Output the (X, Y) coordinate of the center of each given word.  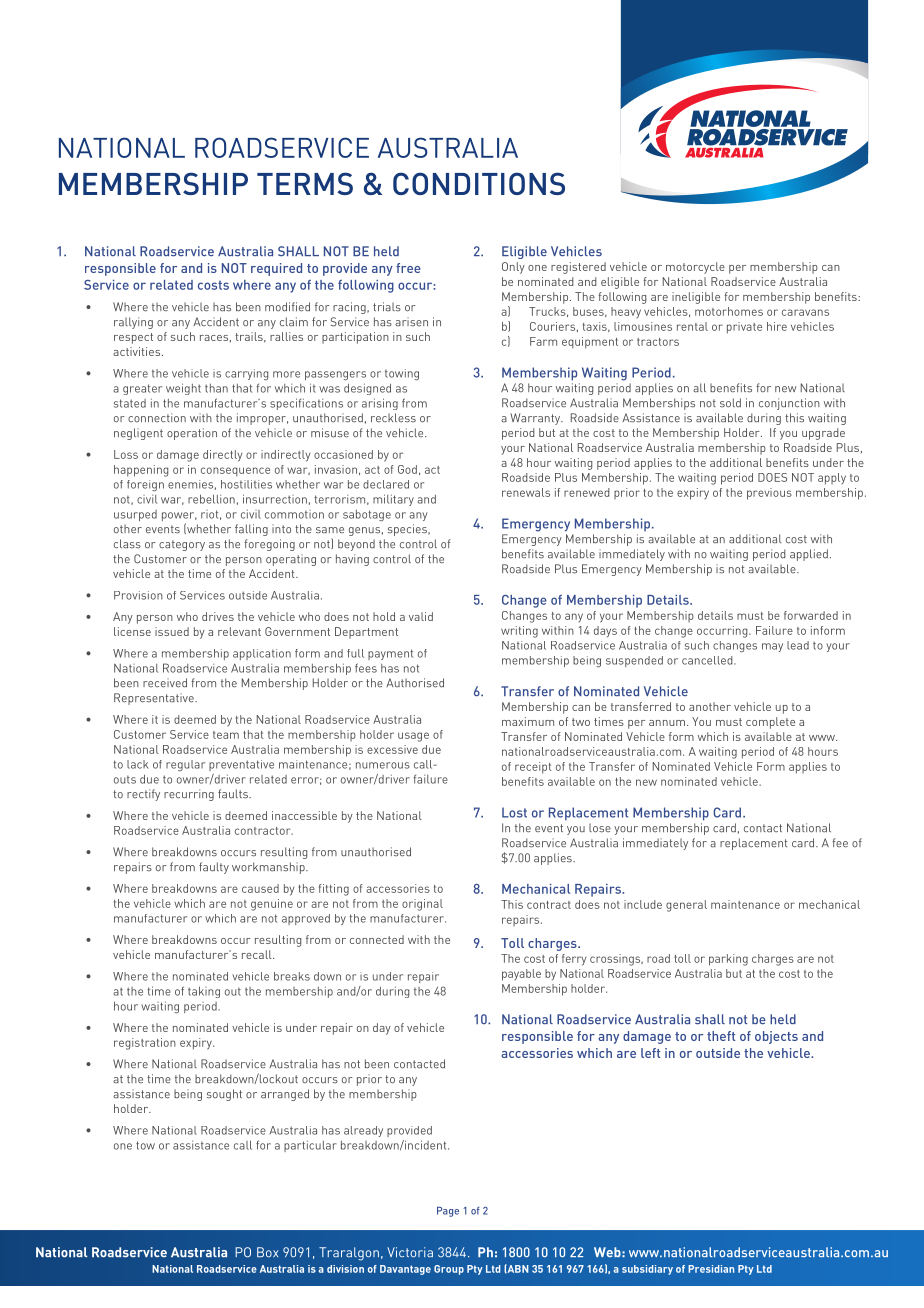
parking (728, 960)
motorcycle (695, 268)
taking (204, 992)
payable (521, 975)
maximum (528, 721)
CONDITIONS (479, 183)
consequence (235, 472)
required (276, 269)
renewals (526, 492)
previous (769, 494)
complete (770, 723)
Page (448, 1212)
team (226, 735)
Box (267, 1252)
